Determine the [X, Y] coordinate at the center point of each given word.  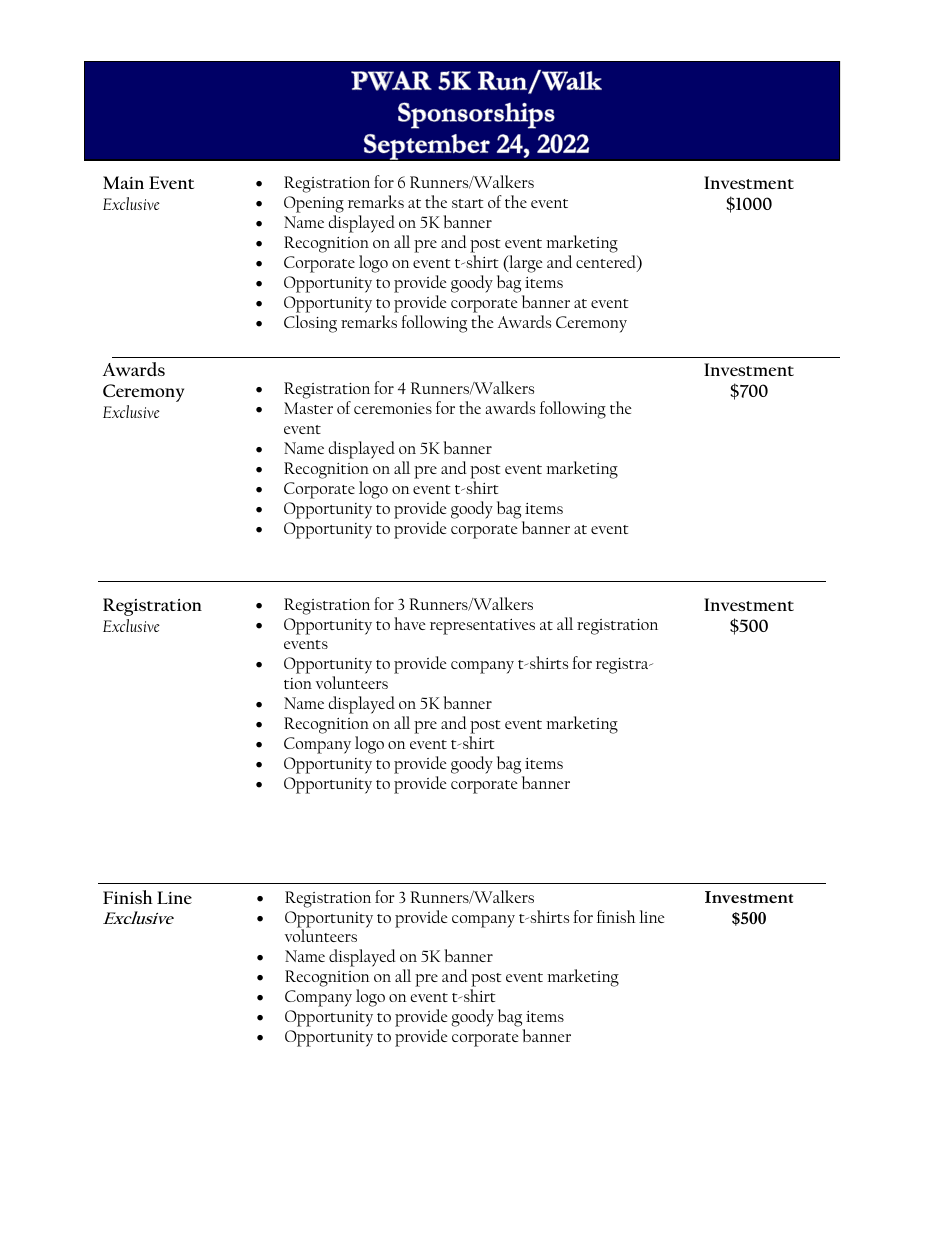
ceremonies [393, 408]
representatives [482, 627]
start [468, 203]
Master [308, 408]
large [525, 264]
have [410, 623]
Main [123, 182]
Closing [310, 324]
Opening [314, 204]
